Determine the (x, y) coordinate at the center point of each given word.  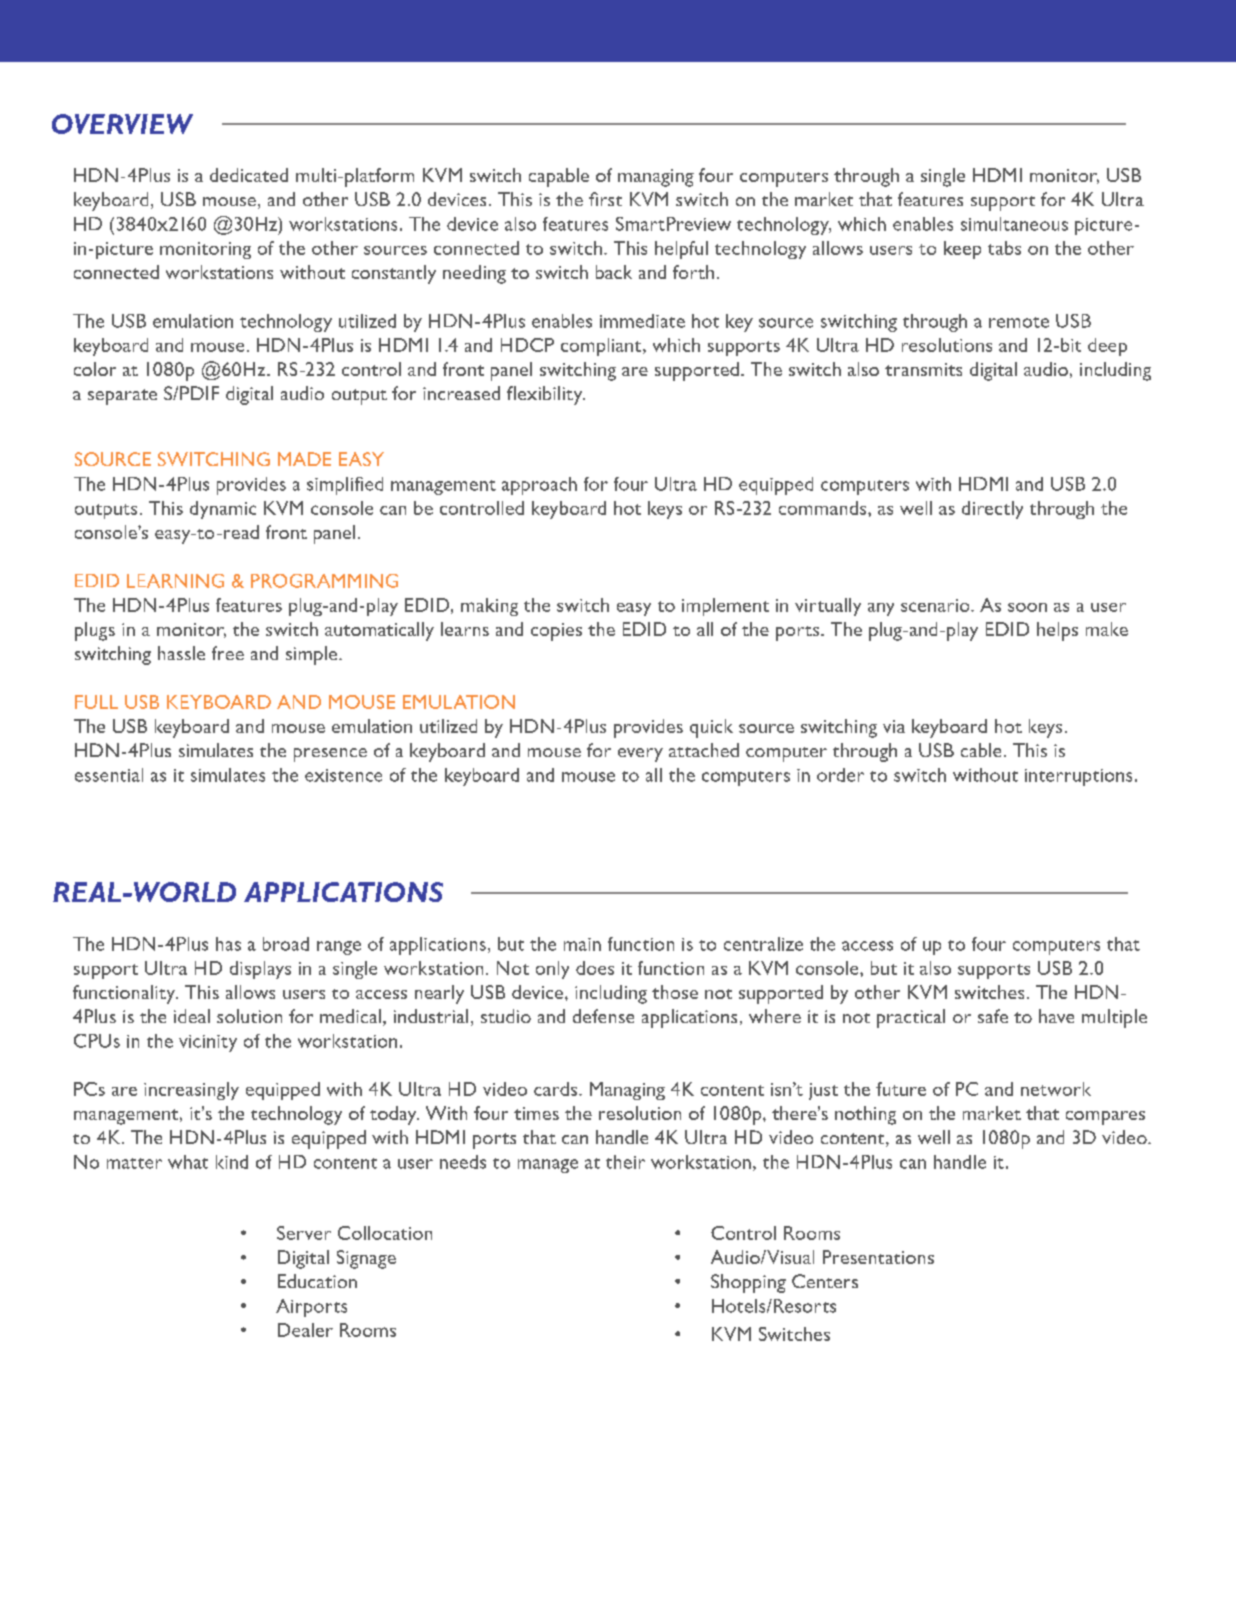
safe (993, 1016)
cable (981, 750)
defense (603, 1016)
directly (992, 510)
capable (559, 177)
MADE (304, 459)
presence (330, 755)
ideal (192, 1016)
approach (539, 486)
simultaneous (1014, 224)
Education (317, 1281)
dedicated (249, 175)
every (640, 755)
